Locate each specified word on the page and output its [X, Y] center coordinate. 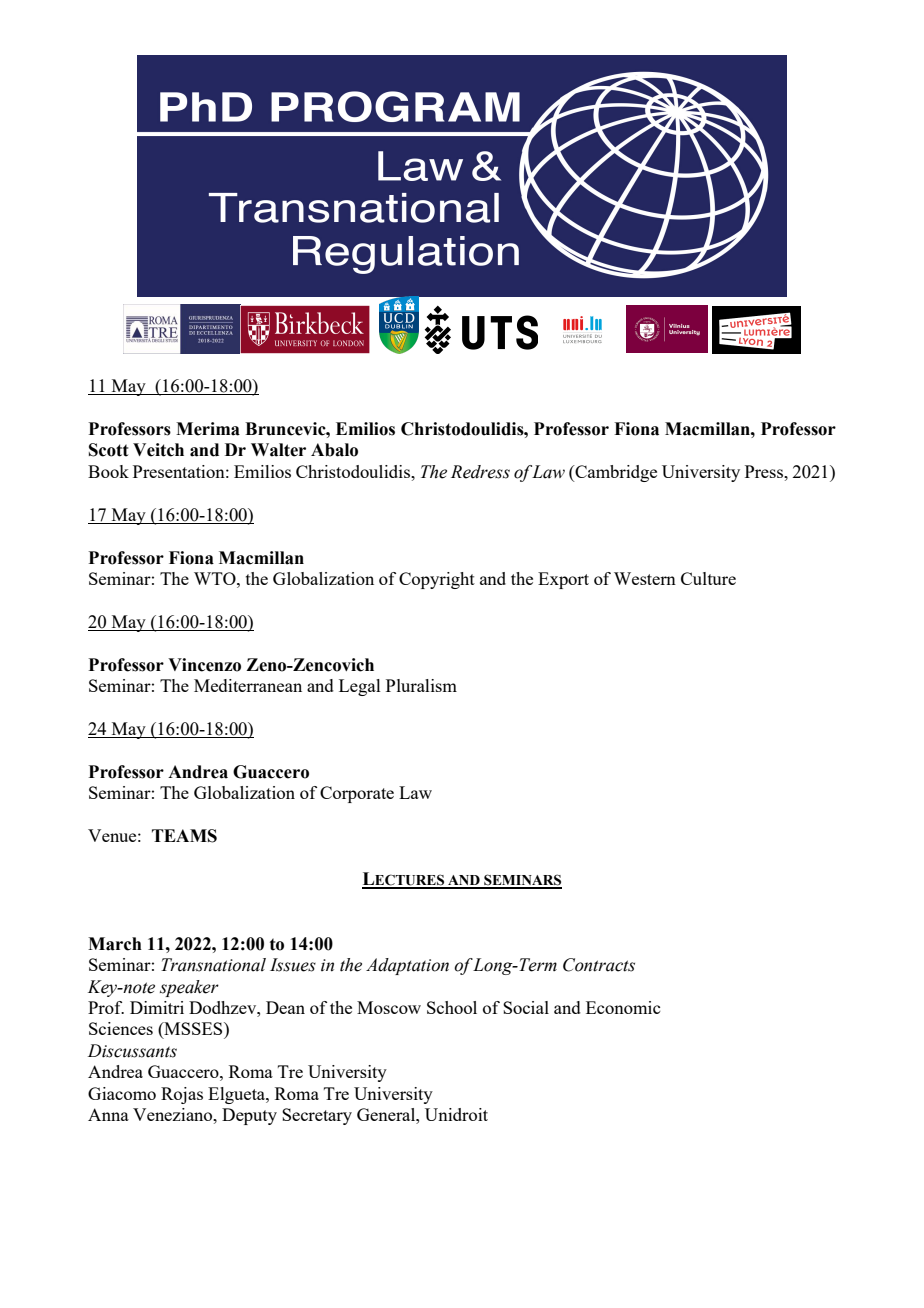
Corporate [357, 794]
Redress [480, 472]
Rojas [182, 1095]
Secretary [317, 1116]
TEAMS [184, 836]
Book [108, 471]
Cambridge [615, 473]
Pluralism [421, 685]
